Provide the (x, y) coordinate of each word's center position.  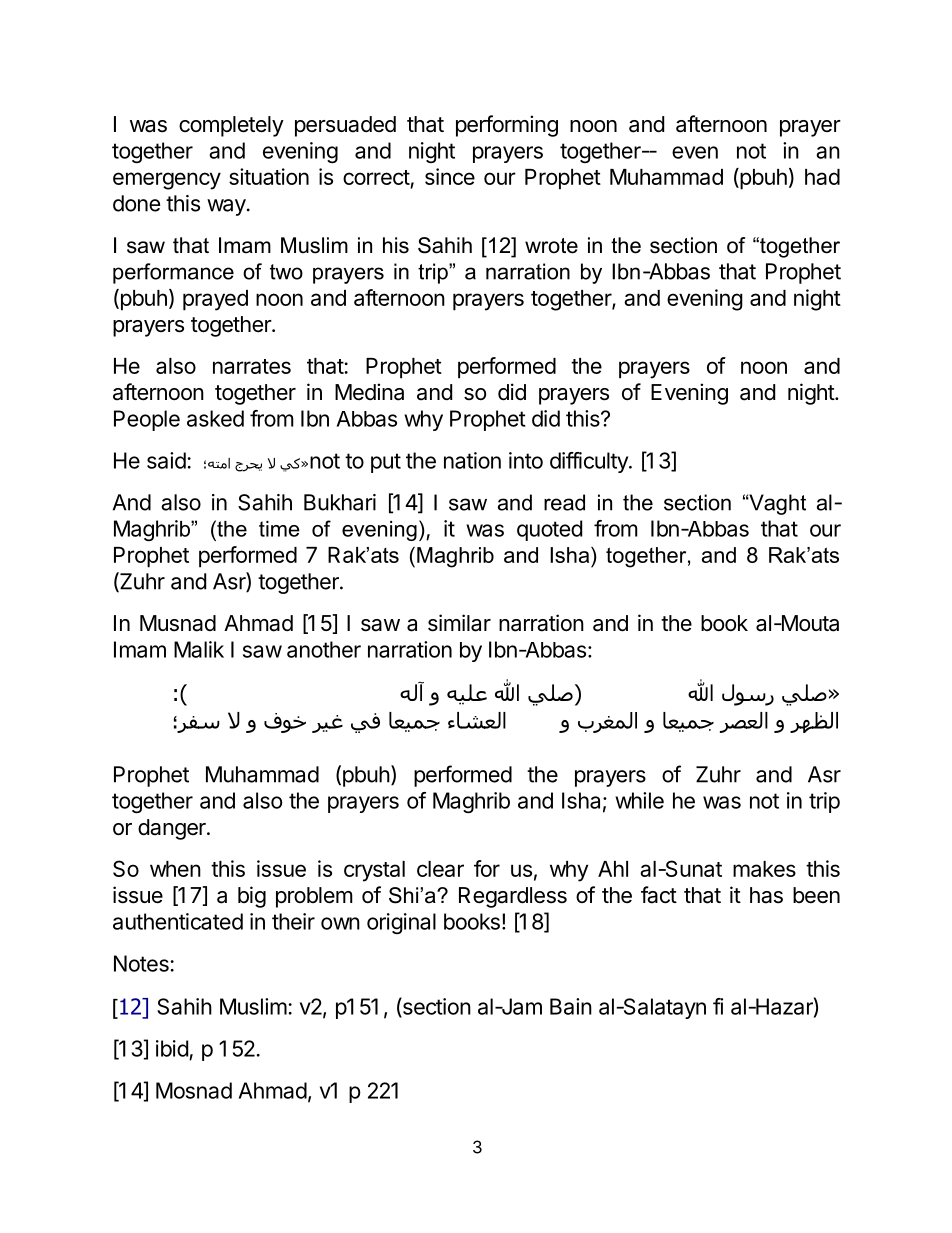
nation (472, 460)
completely (231, 126)
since (450, 176)
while (639, 800)
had (822, 177)
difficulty (590, 462)
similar (459, 623)
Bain (571, 1006)
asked (215, 418)
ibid (172, 1048)
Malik (199, 649)
